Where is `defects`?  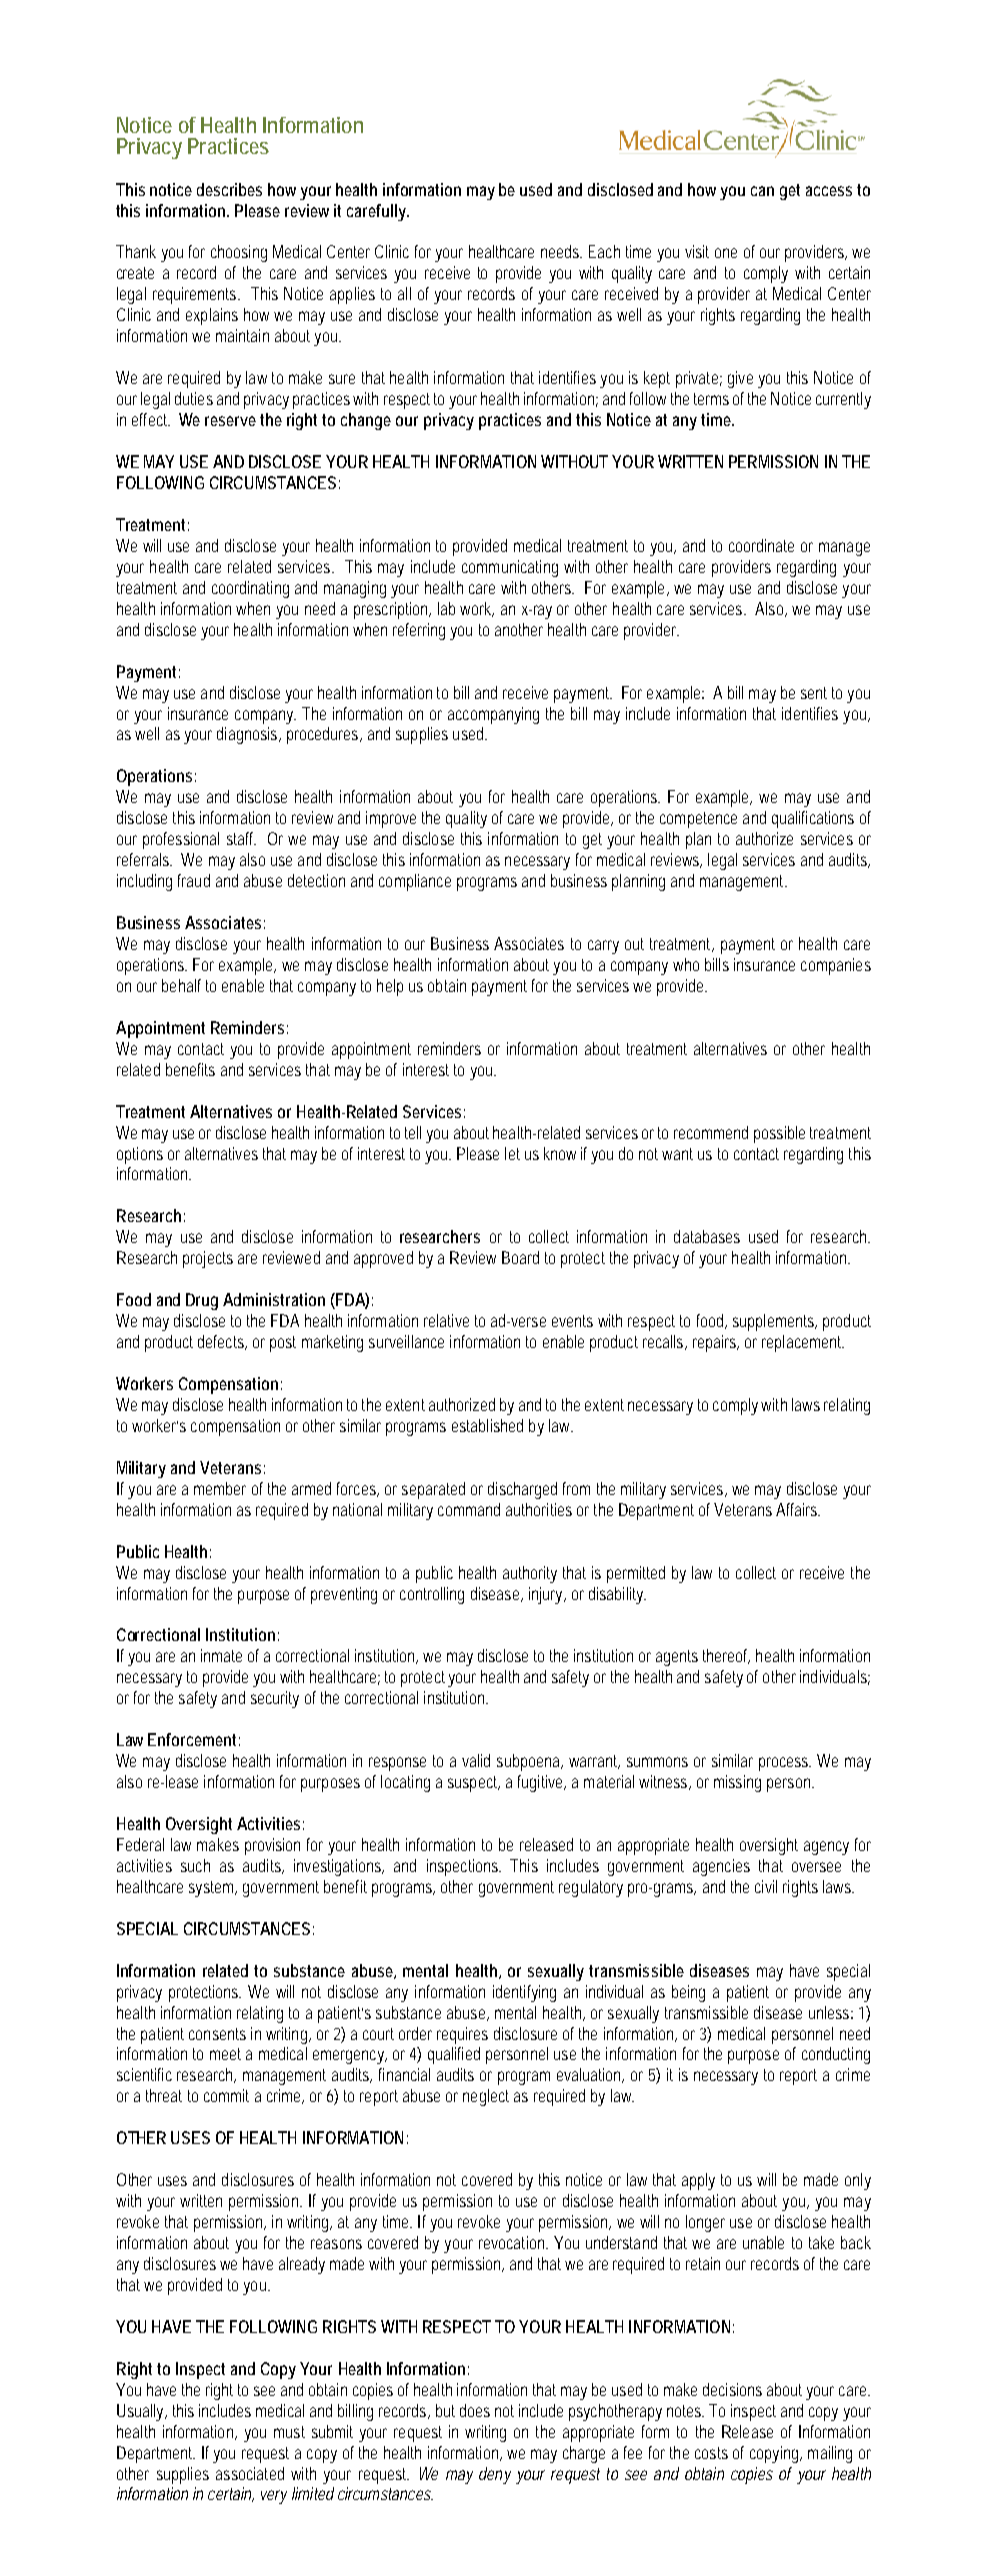 defects is located at coordinates (222, 1342).
